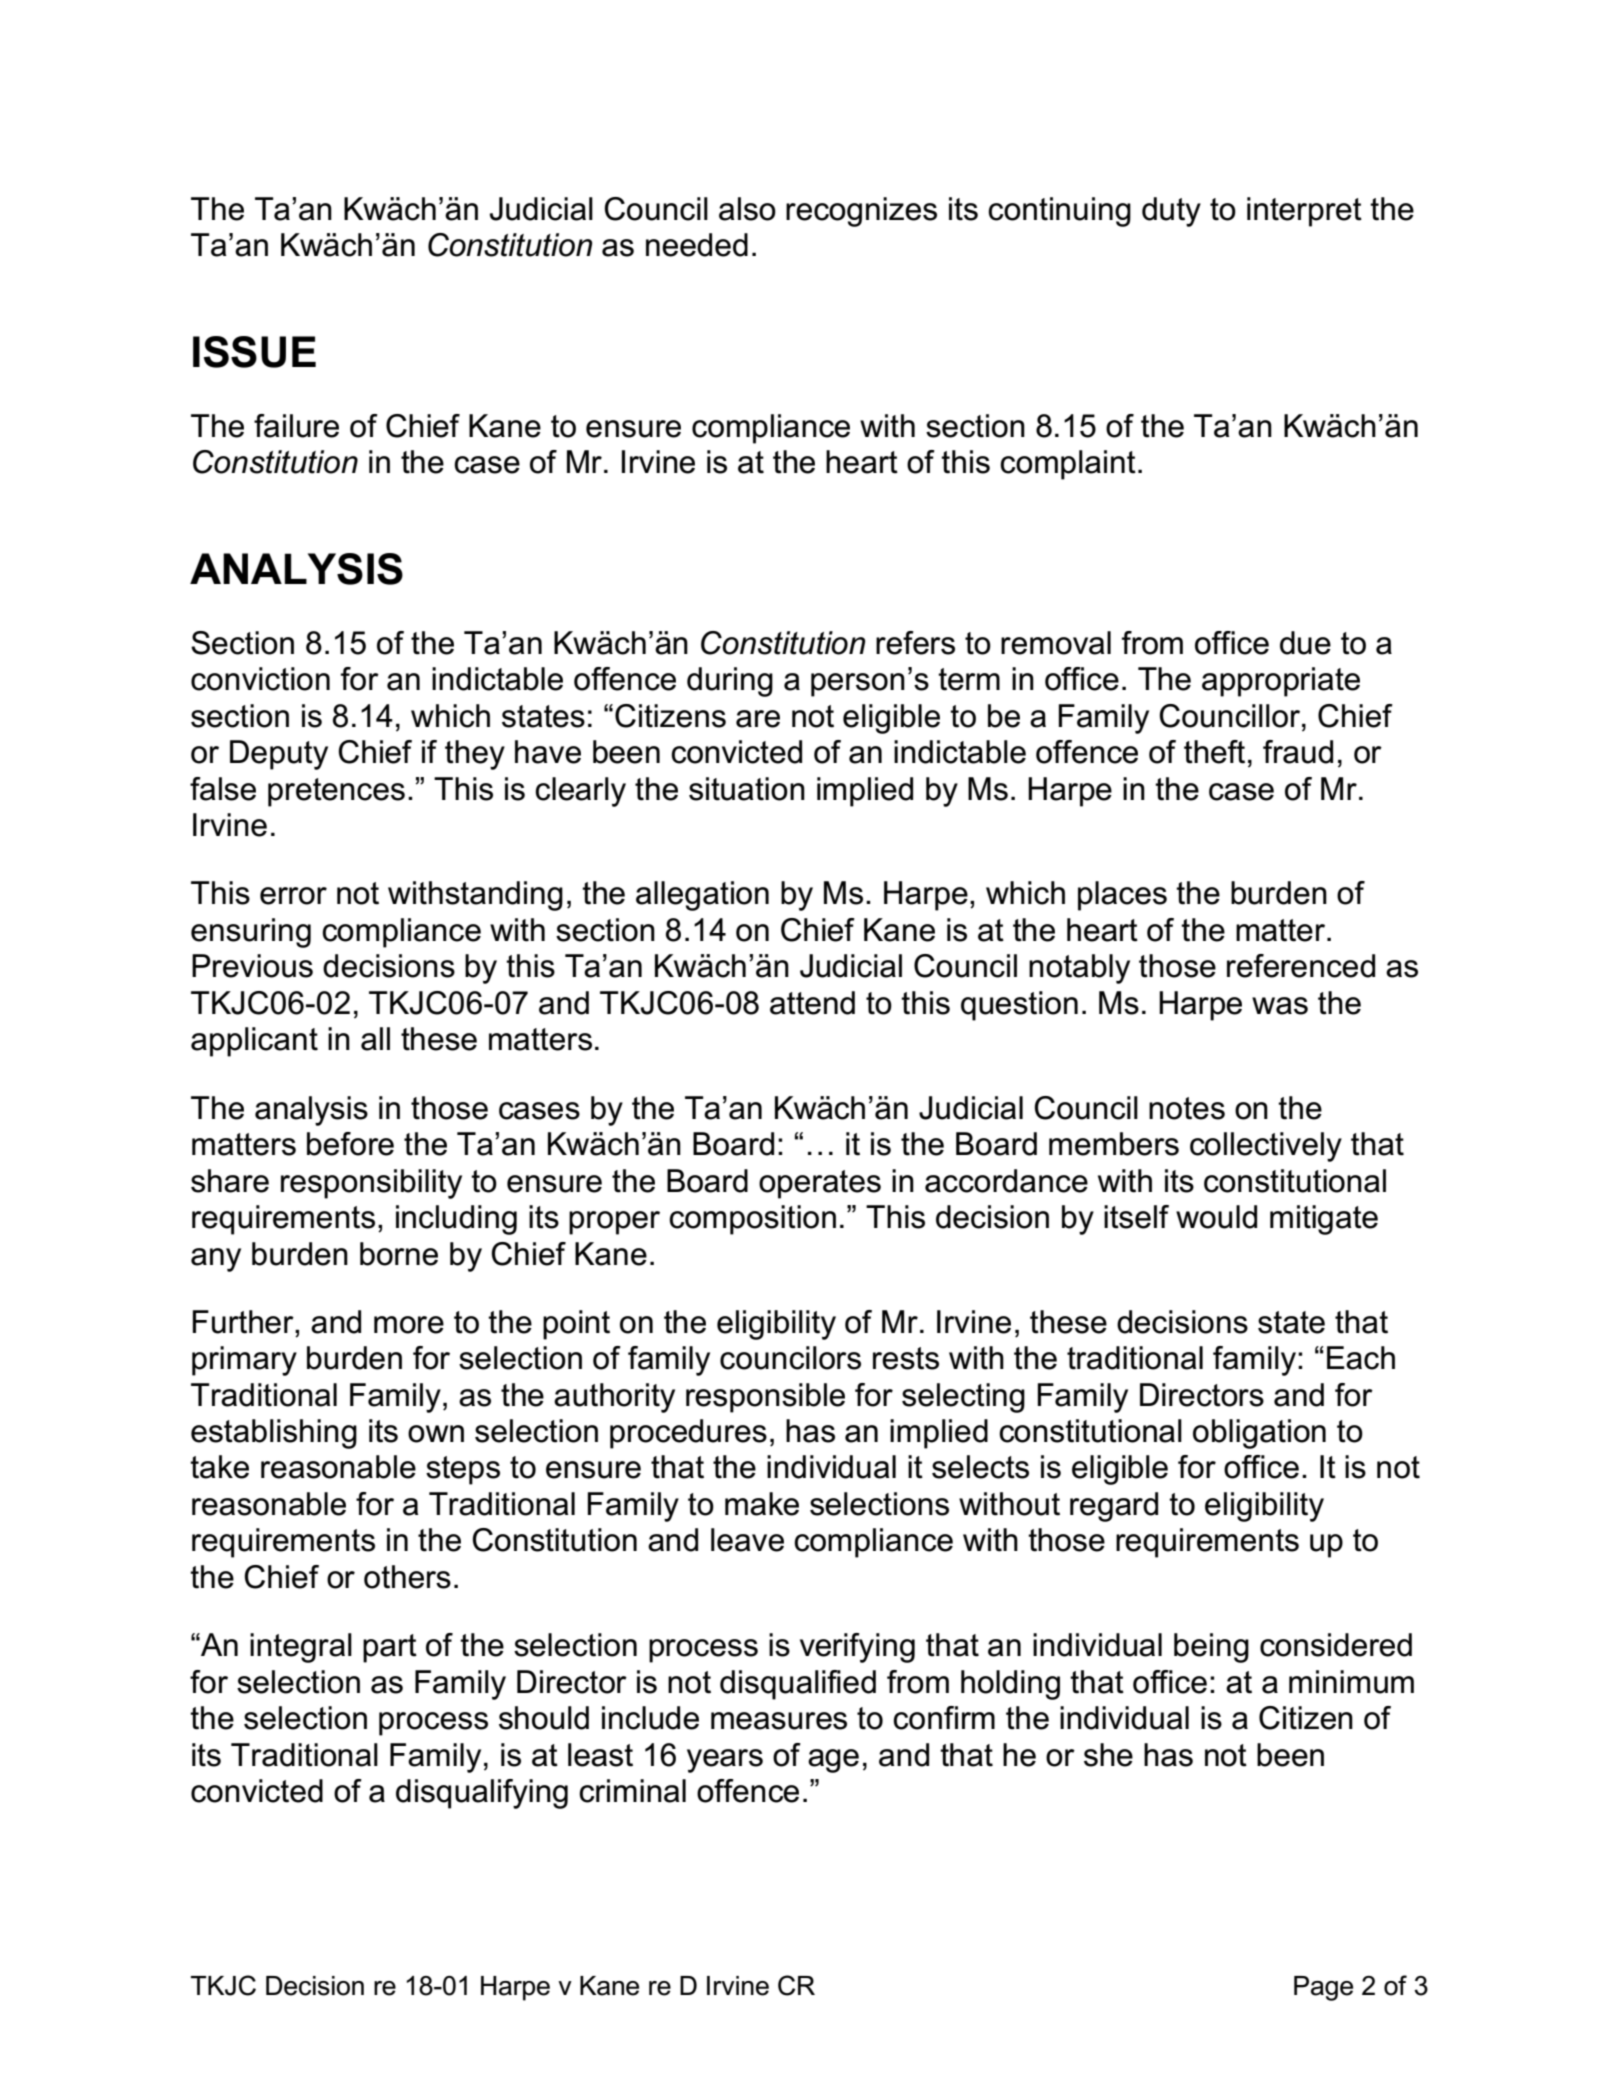 This screenshot has height=2094, width=1618. Describe the element at coordinates (1281, 682) in the screenshot. I see `appropriate` at that location.
